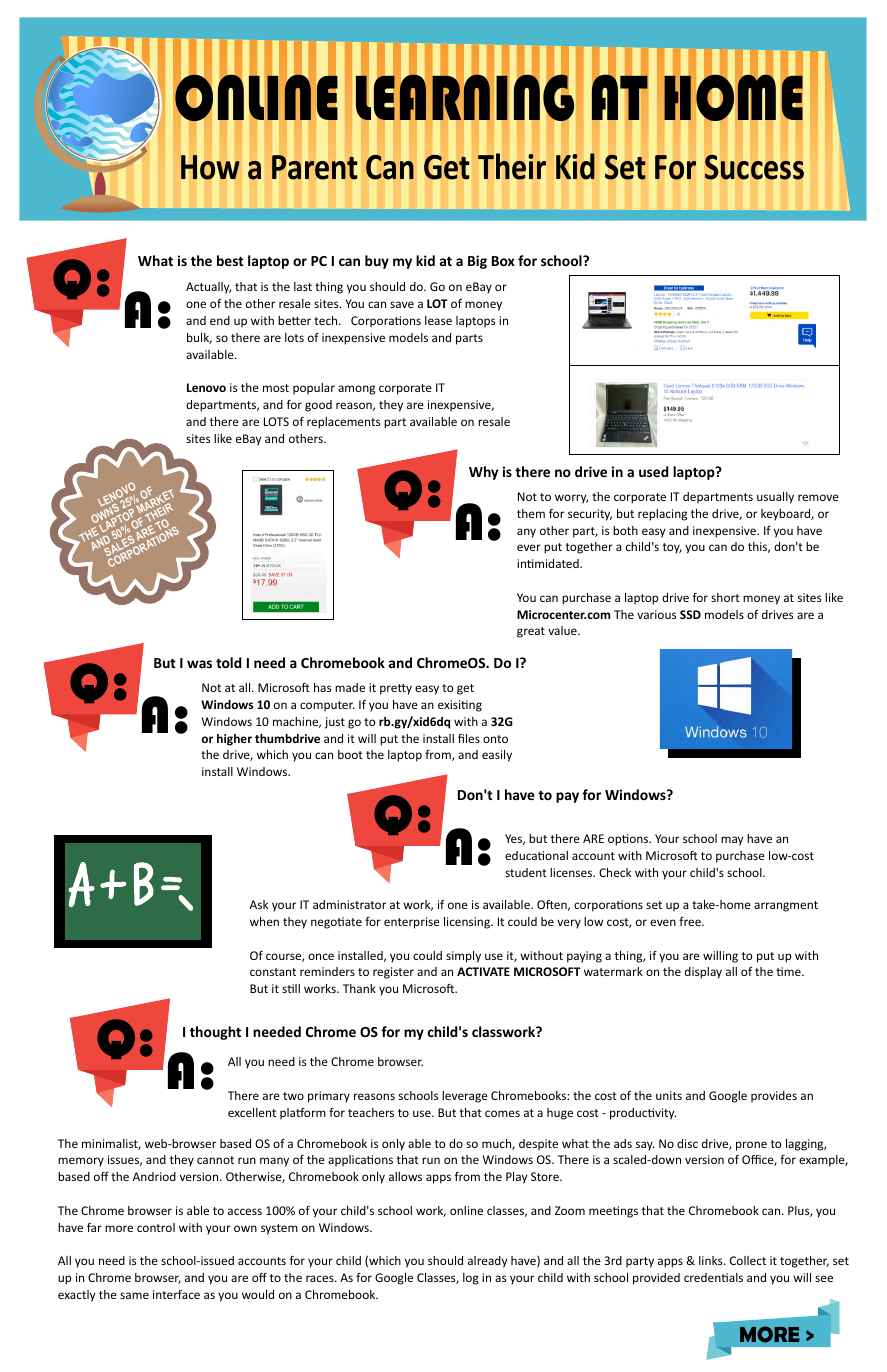 Image resolution: width=887 pixels, height=1372 pixels. I want to click on How, so click(210, 167).
